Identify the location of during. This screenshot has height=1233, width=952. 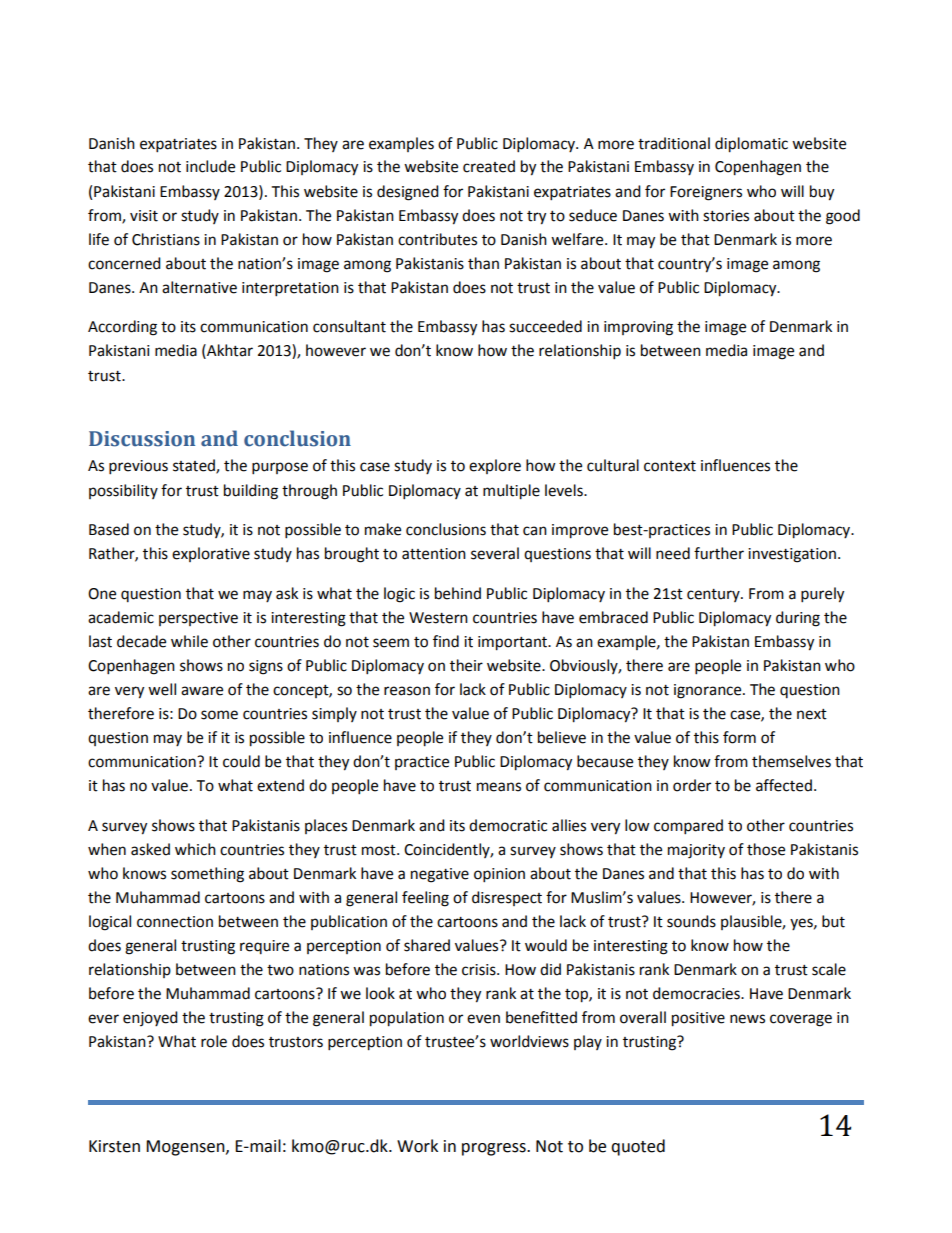
(798, 619).
